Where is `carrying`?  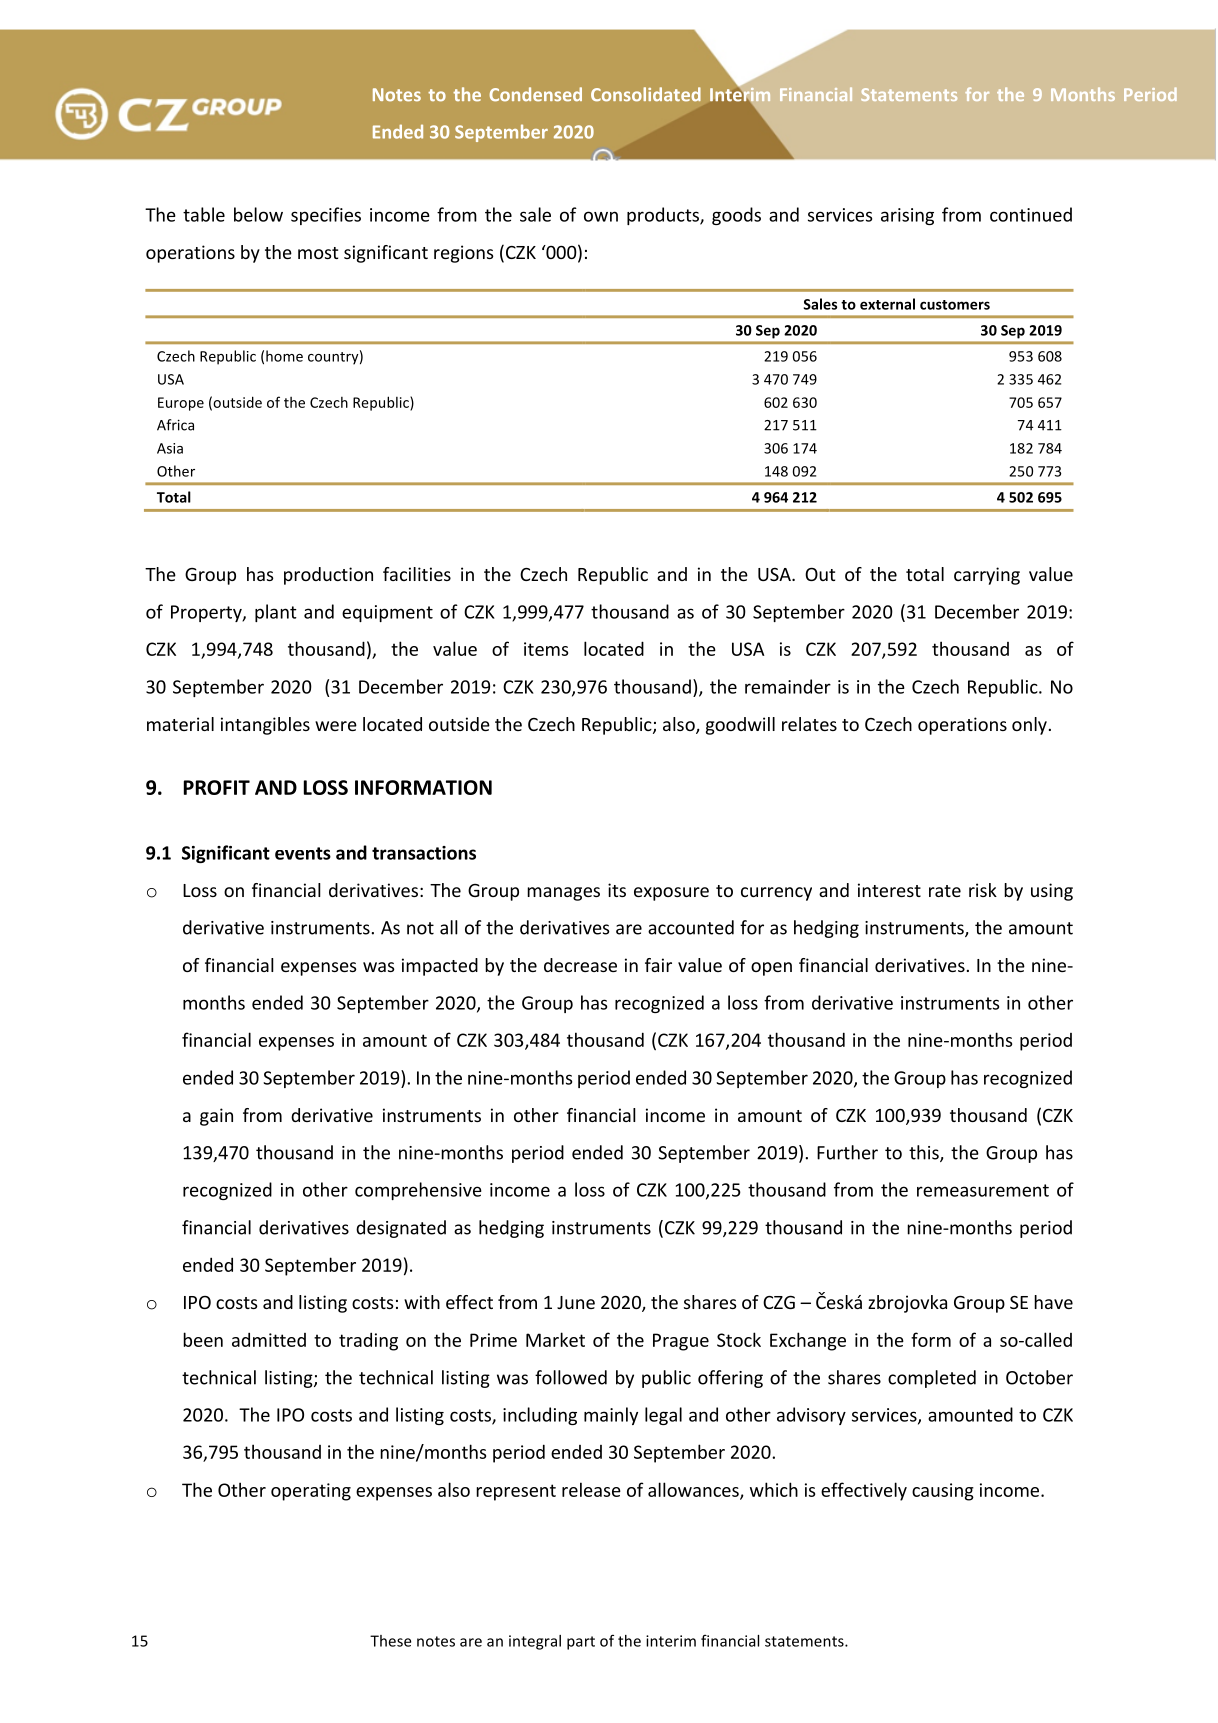 carrying is located at coordinates (987, 576).
